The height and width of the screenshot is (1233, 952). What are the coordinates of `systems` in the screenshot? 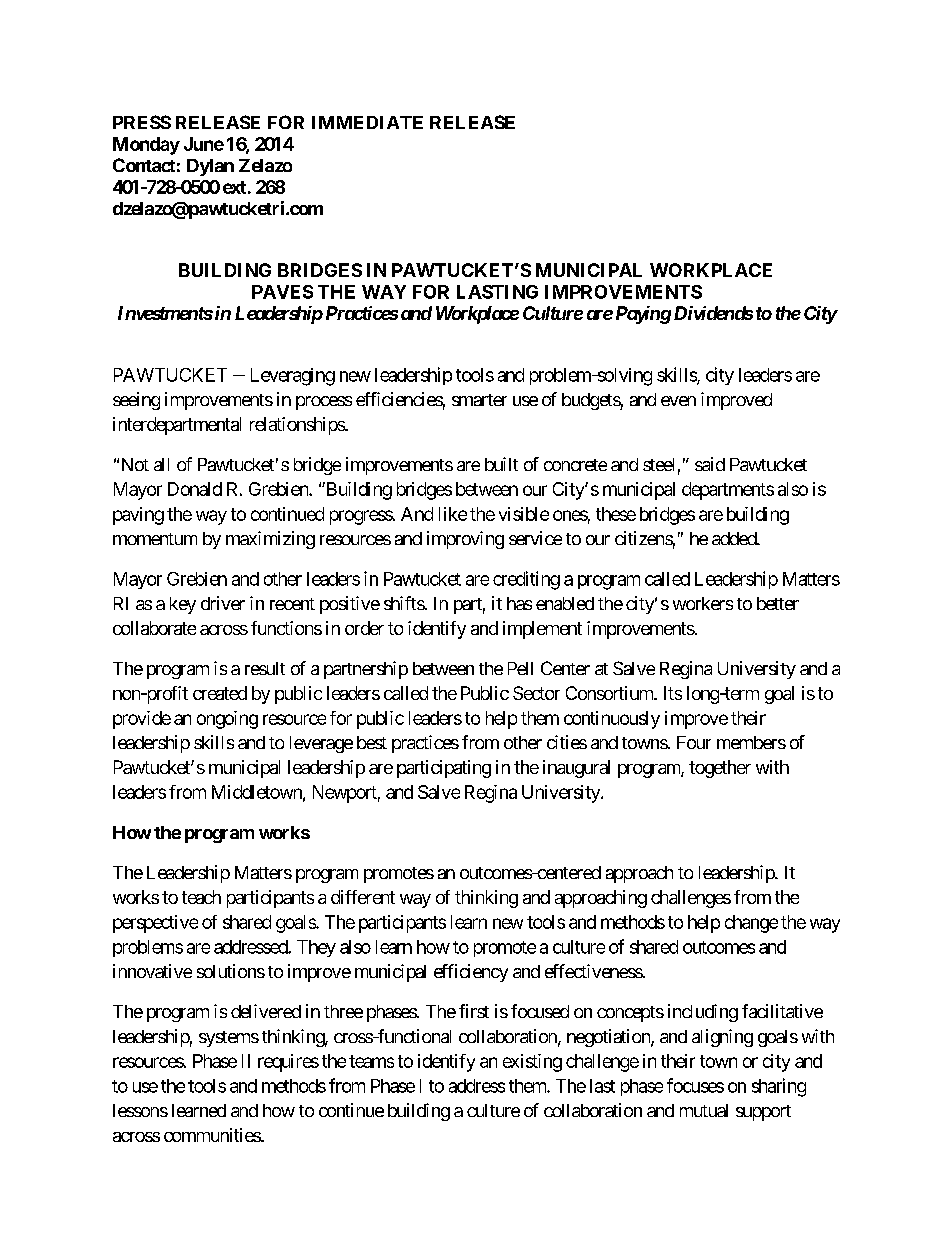 It's located at (229, 1039).
